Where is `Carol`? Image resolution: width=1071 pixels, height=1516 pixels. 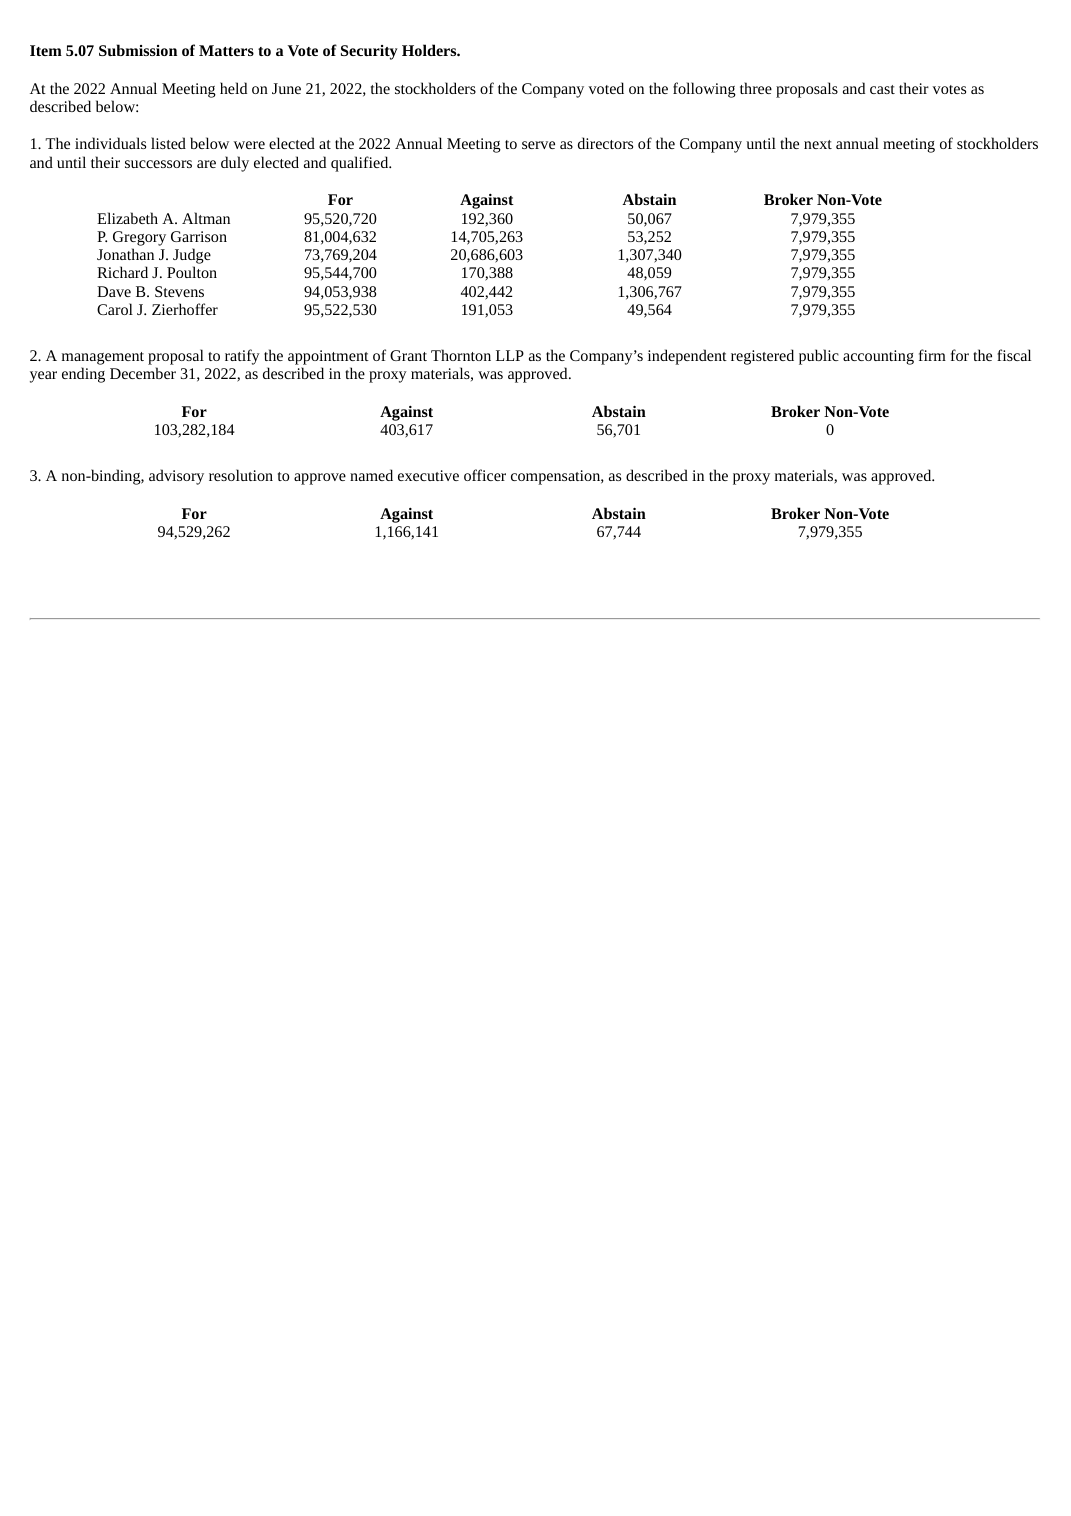
Carol is located at coordinates (115, 309).
